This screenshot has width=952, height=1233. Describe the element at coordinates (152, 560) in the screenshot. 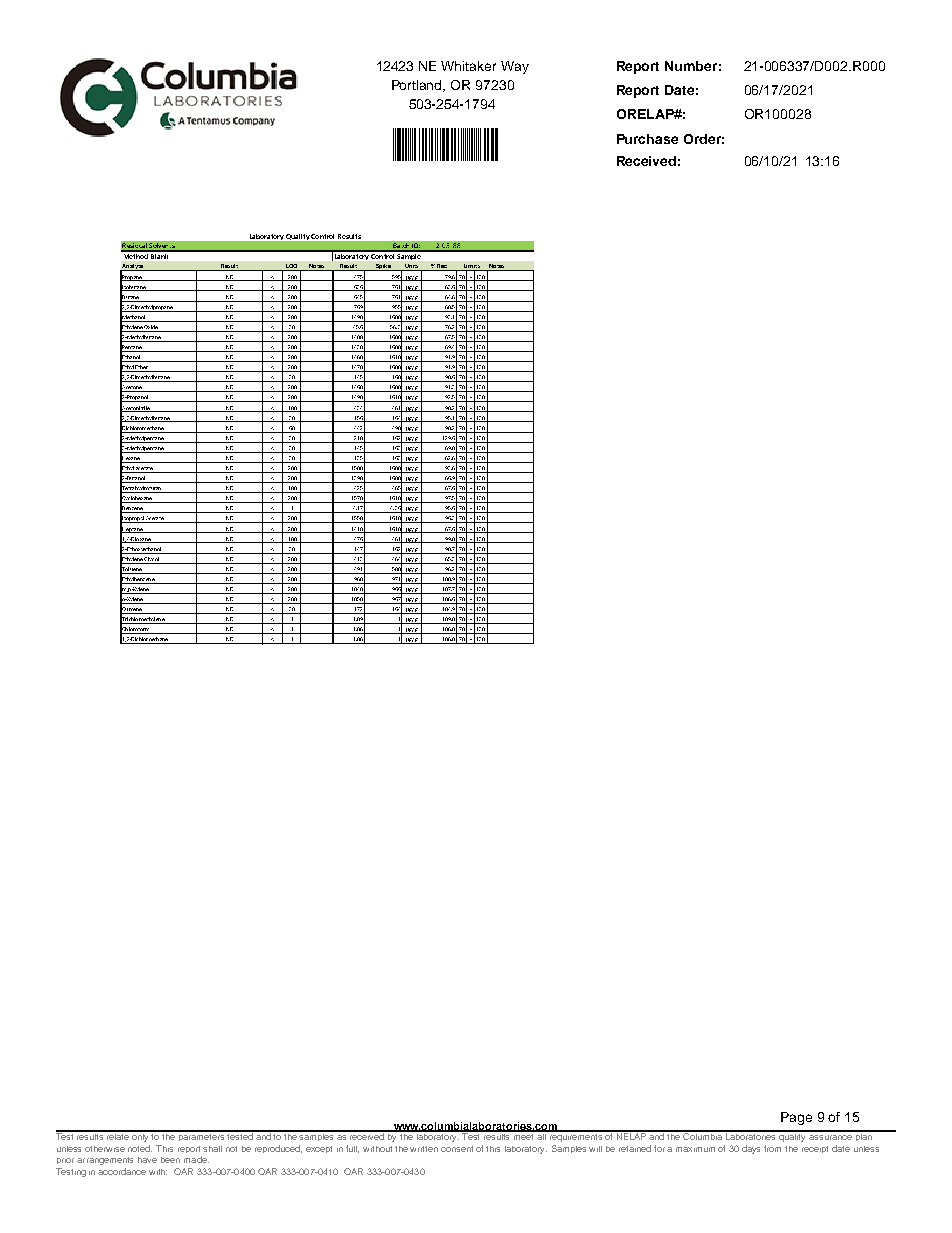

I see `Glycol` at that location.
